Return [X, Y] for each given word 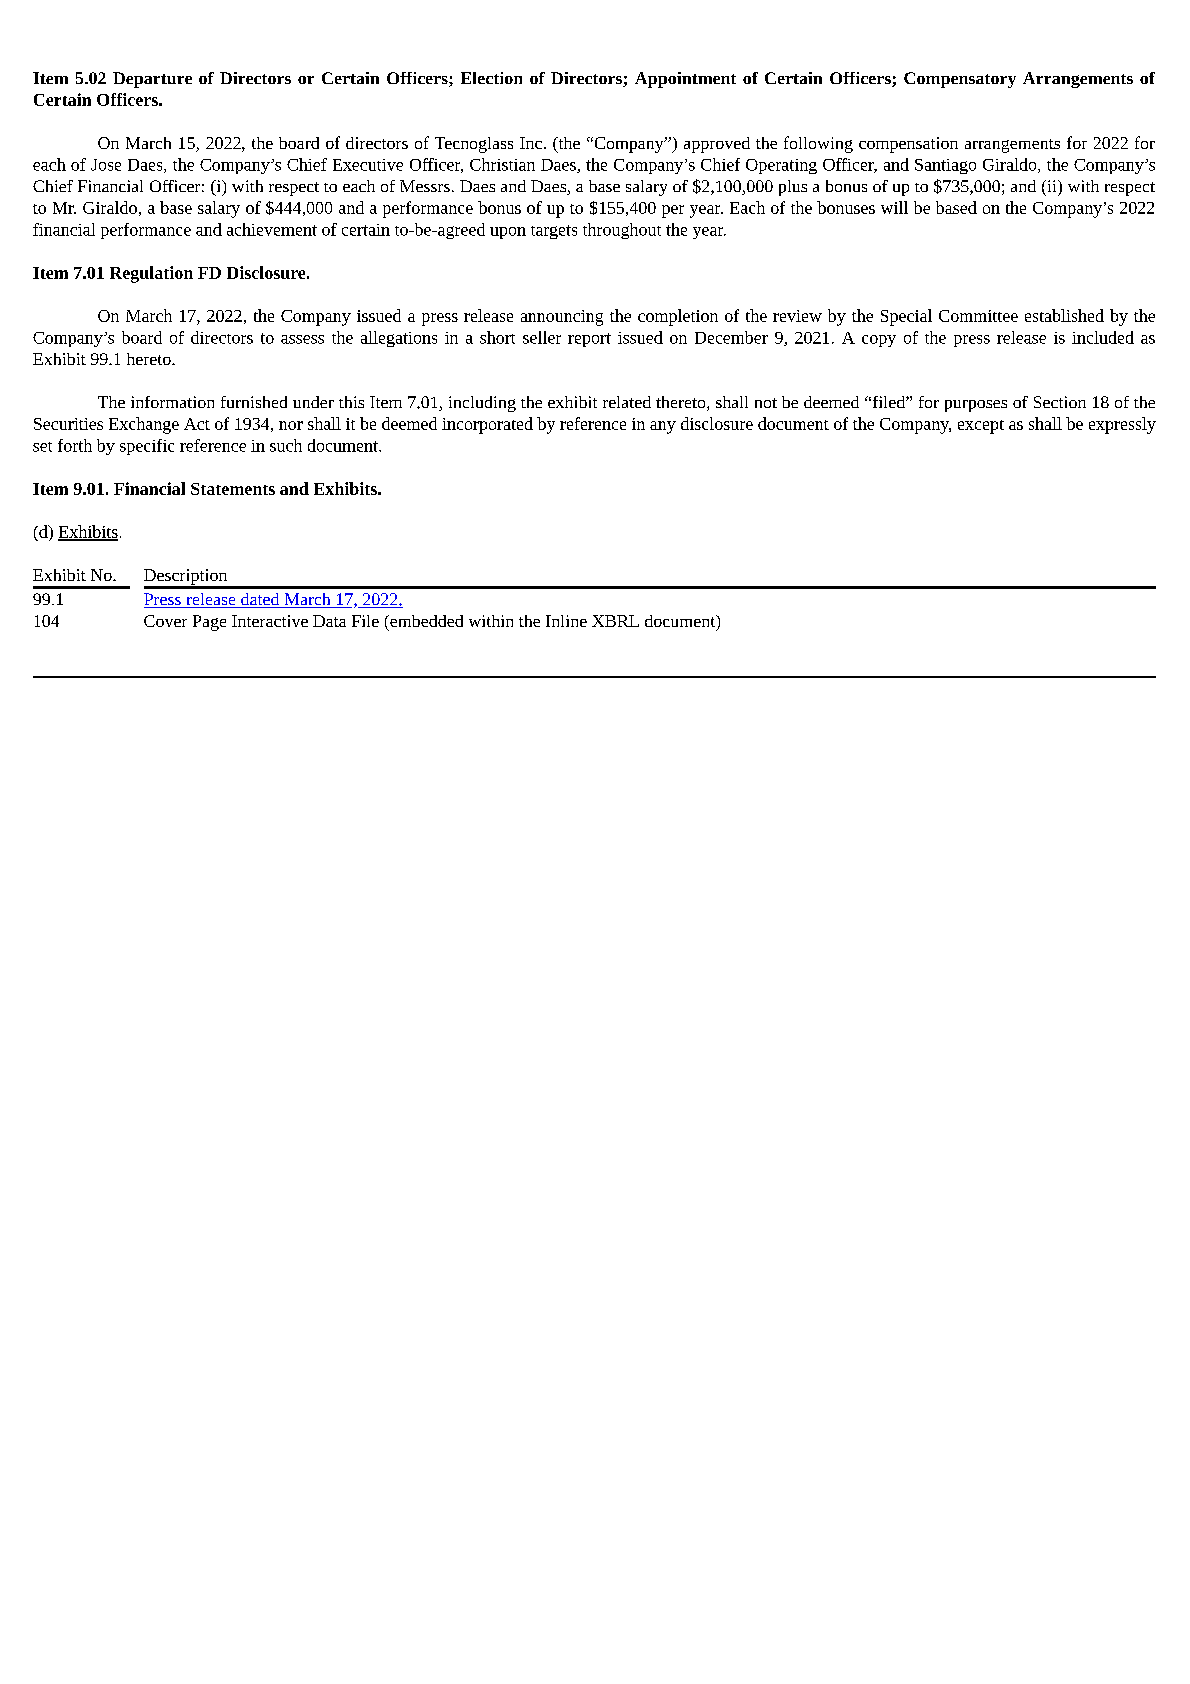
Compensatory [960, 80]
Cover [165, 621]
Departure [152, 80]
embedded [425, 621]
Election [491, 78]
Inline [566, 621]
